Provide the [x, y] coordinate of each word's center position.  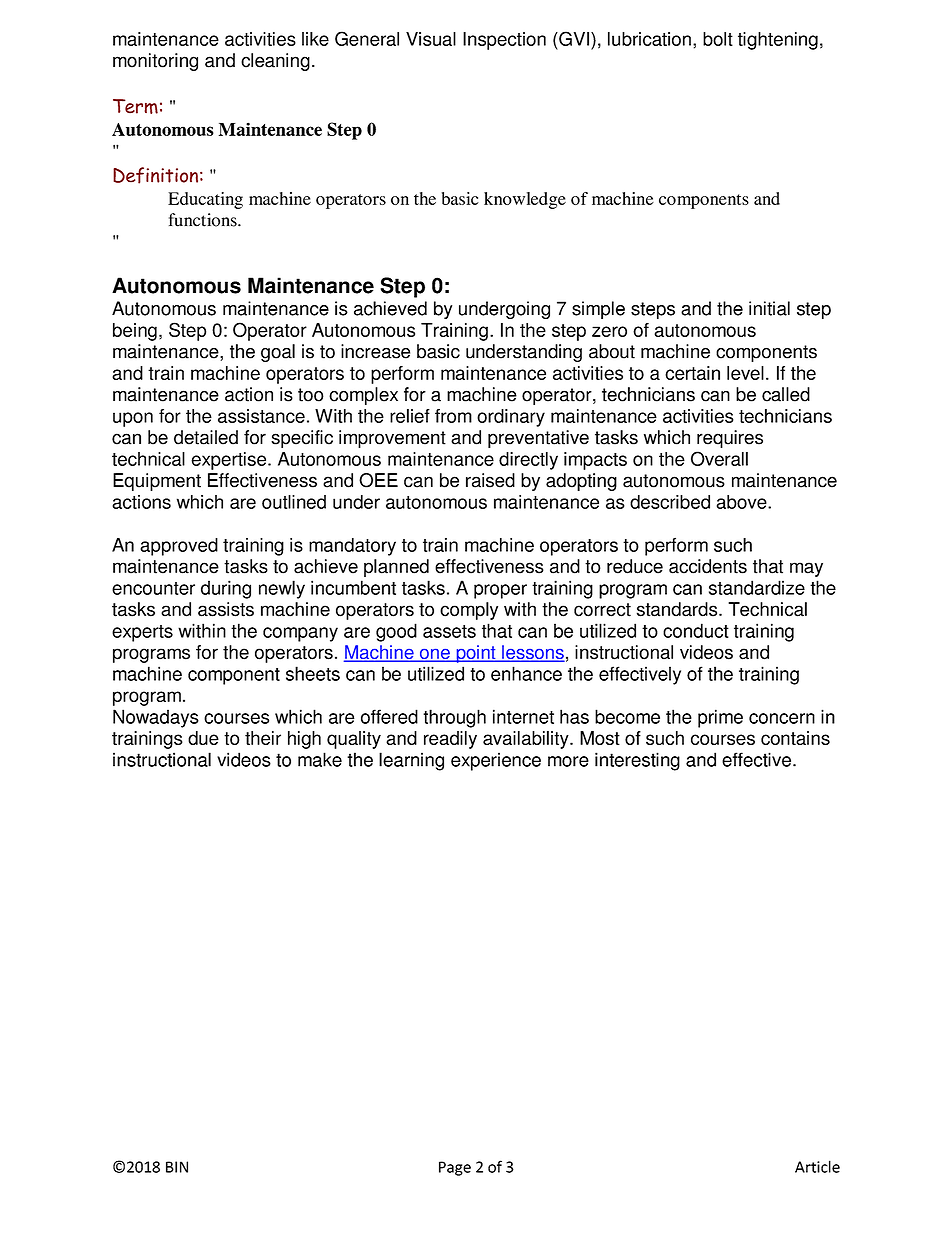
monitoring [155, 62]
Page [455, 1168]
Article [817, 1166]
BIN [177, 1167]
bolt [718, 39]
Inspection [504, 41]
